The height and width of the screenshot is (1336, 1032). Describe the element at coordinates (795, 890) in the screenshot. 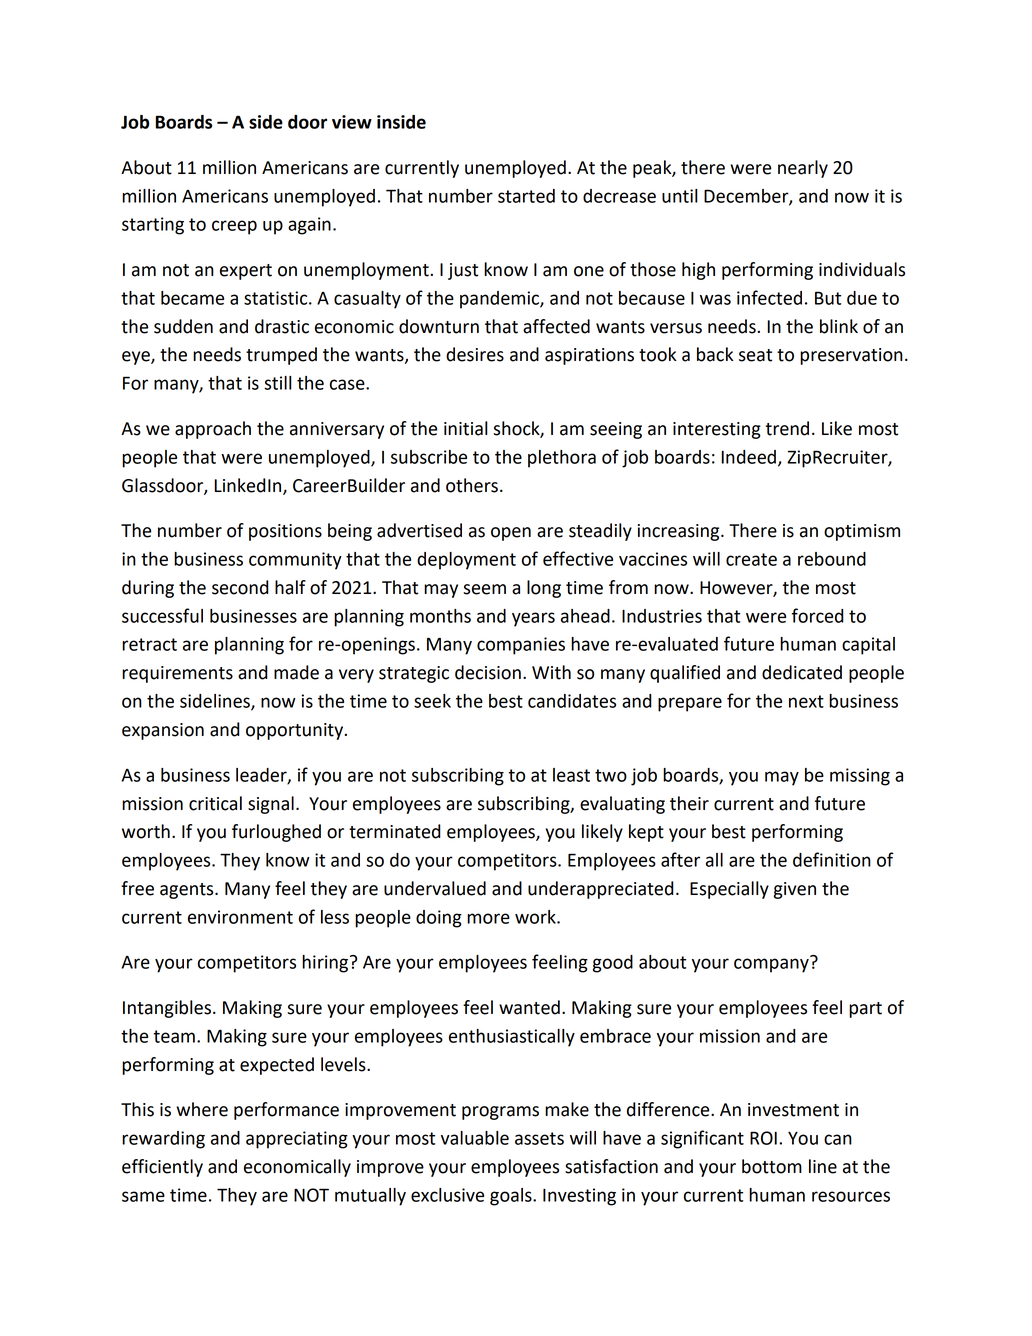

I see `given` at that location.
